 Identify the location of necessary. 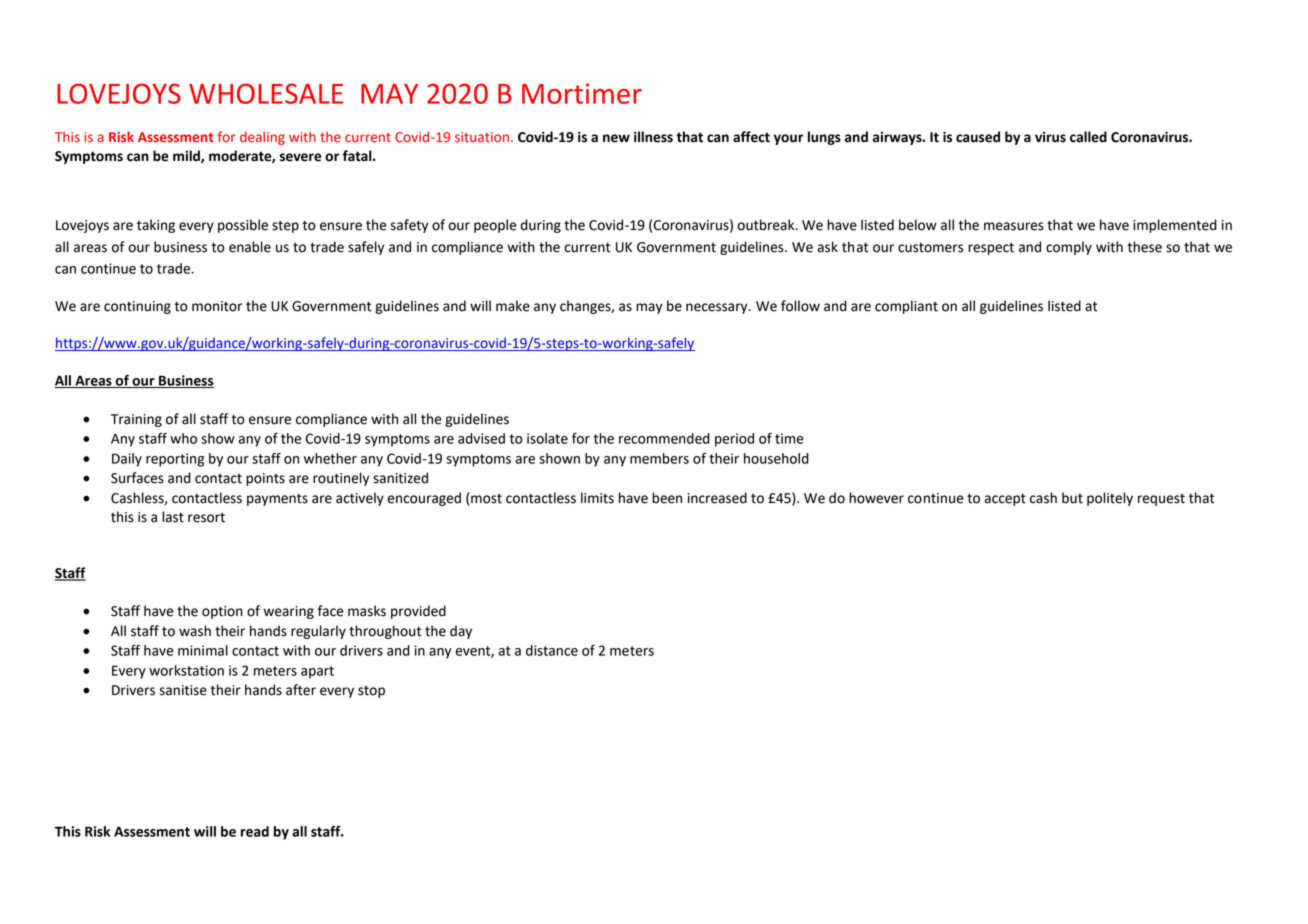
(718, 308).
